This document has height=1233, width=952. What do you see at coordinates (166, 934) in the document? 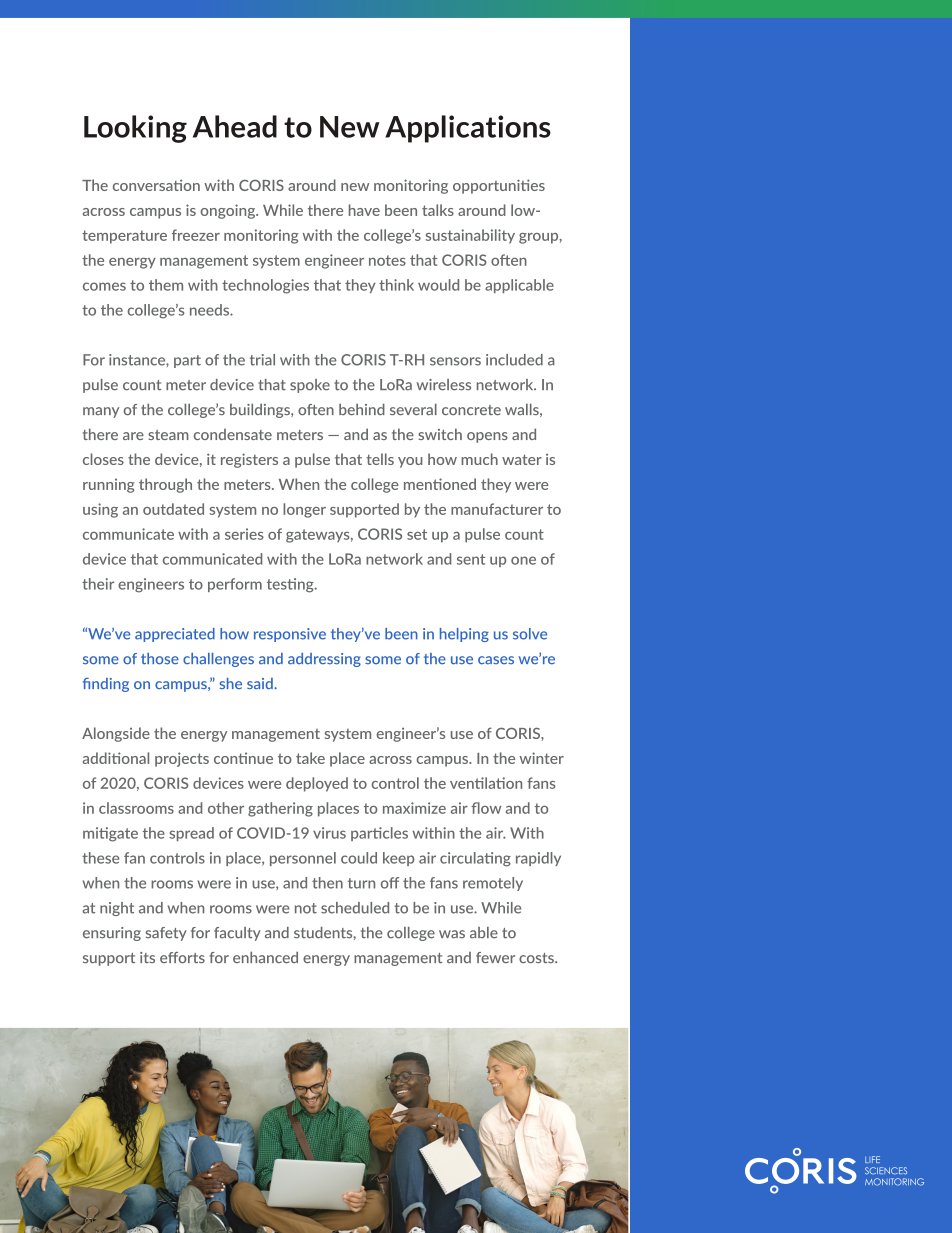
I see `safety` at bounding box center [166, 934].
